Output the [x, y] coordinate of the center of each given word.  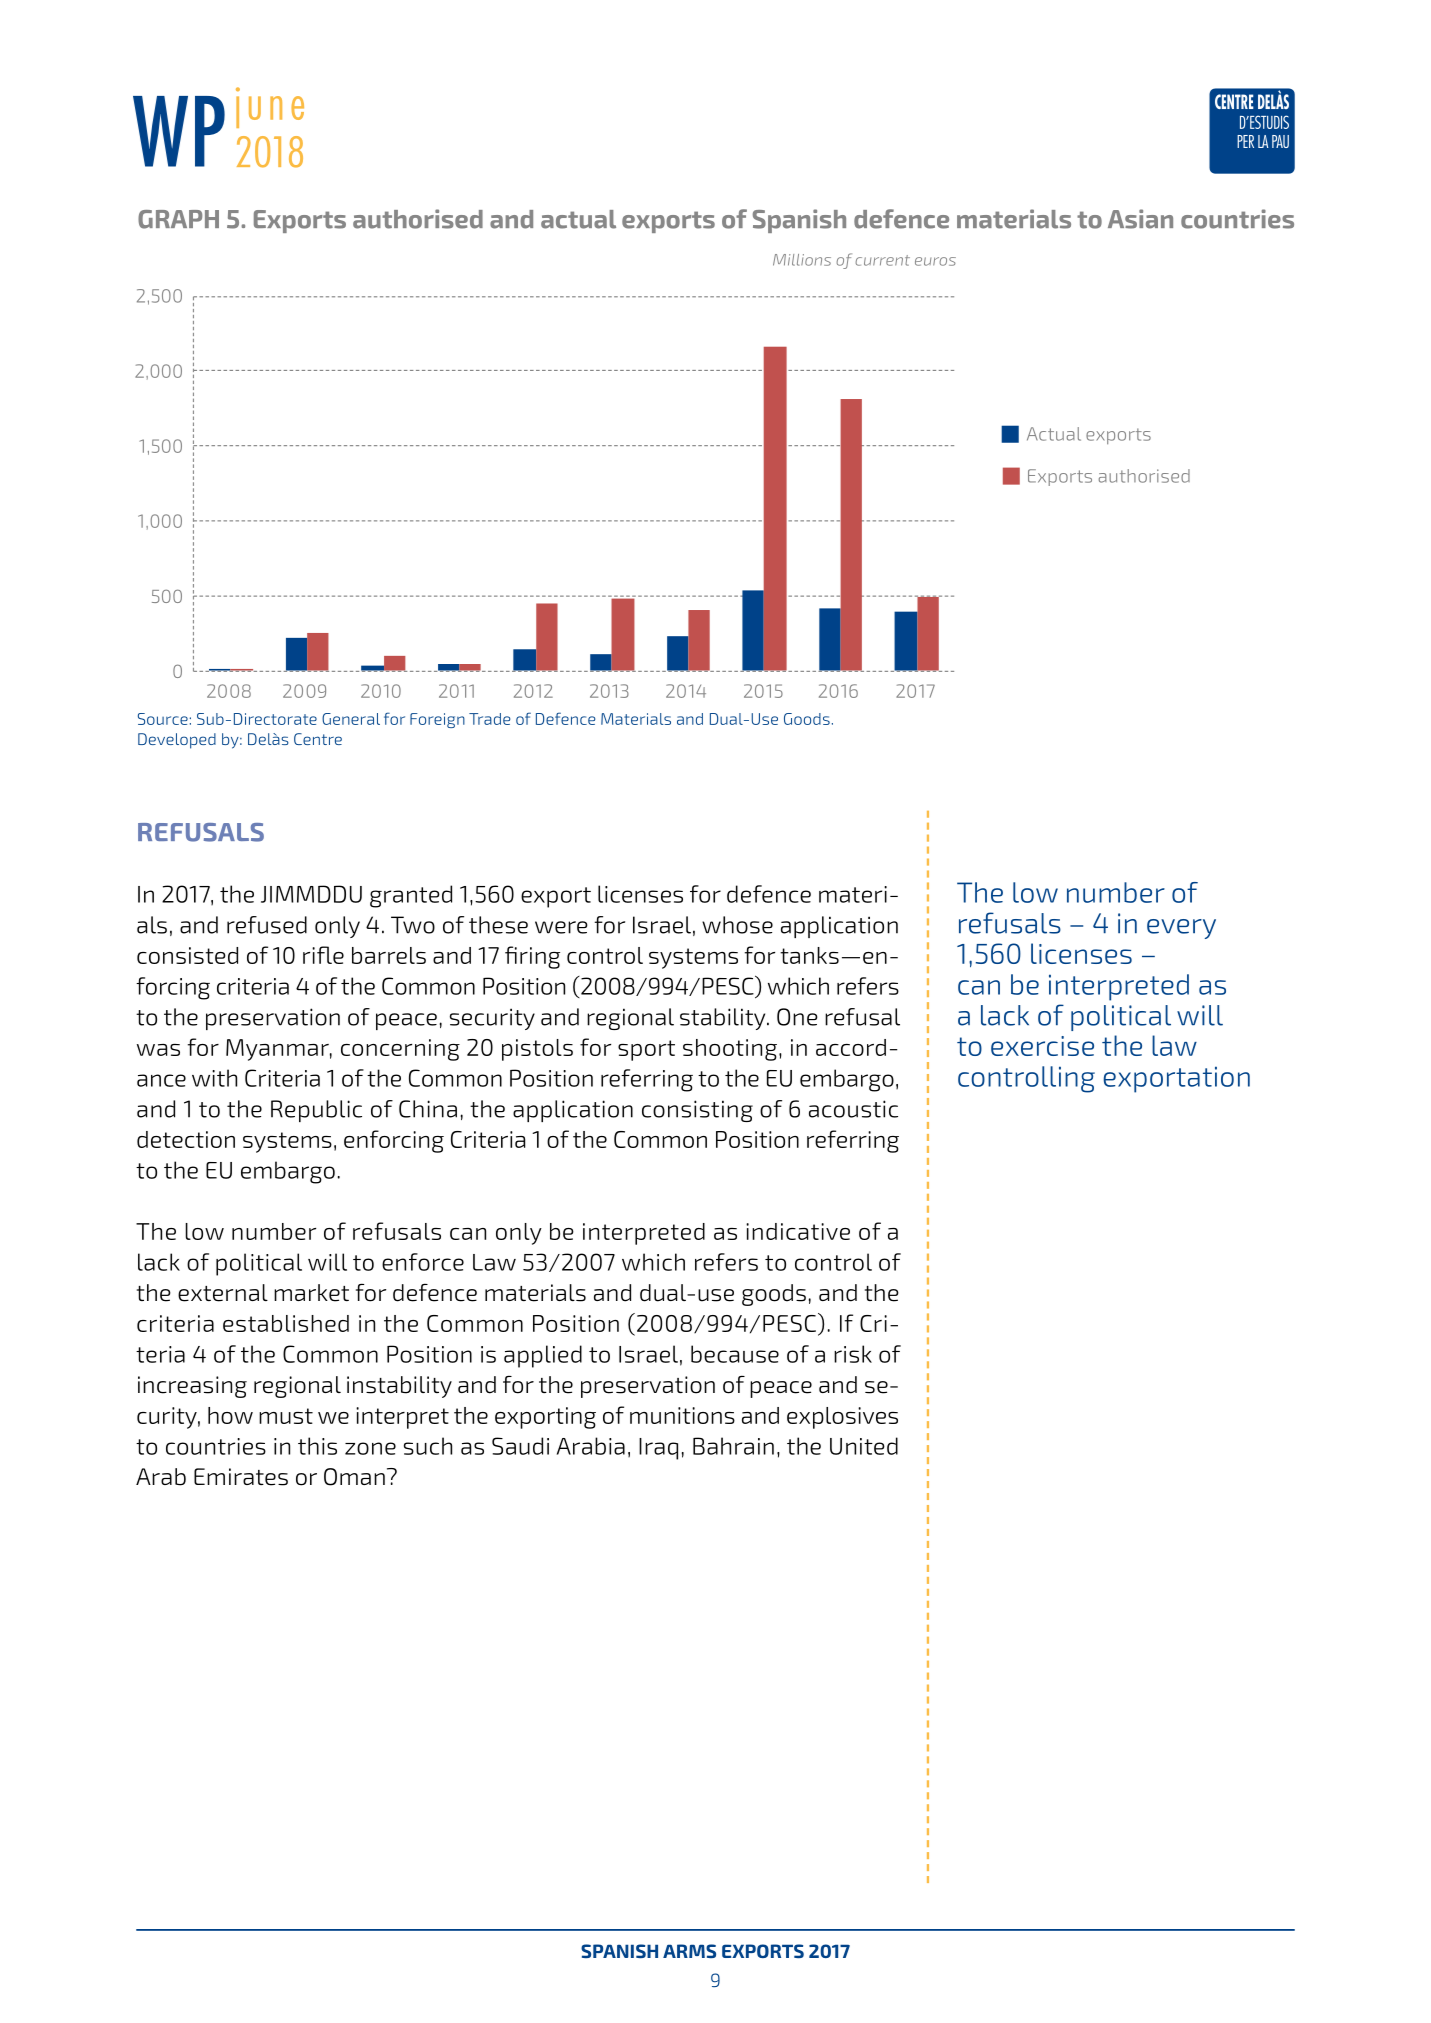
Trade [489, 719]
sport [646, 1050]
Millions [802, 260]
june [270, 107]
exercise [1042, 1046]
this [317, 1446]
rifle [323, 955]
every [1181, 929]
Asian [1140, 219]
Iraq [658, 1449]
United [864, 1446]
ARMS [689, 1951]
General [351, 719]
